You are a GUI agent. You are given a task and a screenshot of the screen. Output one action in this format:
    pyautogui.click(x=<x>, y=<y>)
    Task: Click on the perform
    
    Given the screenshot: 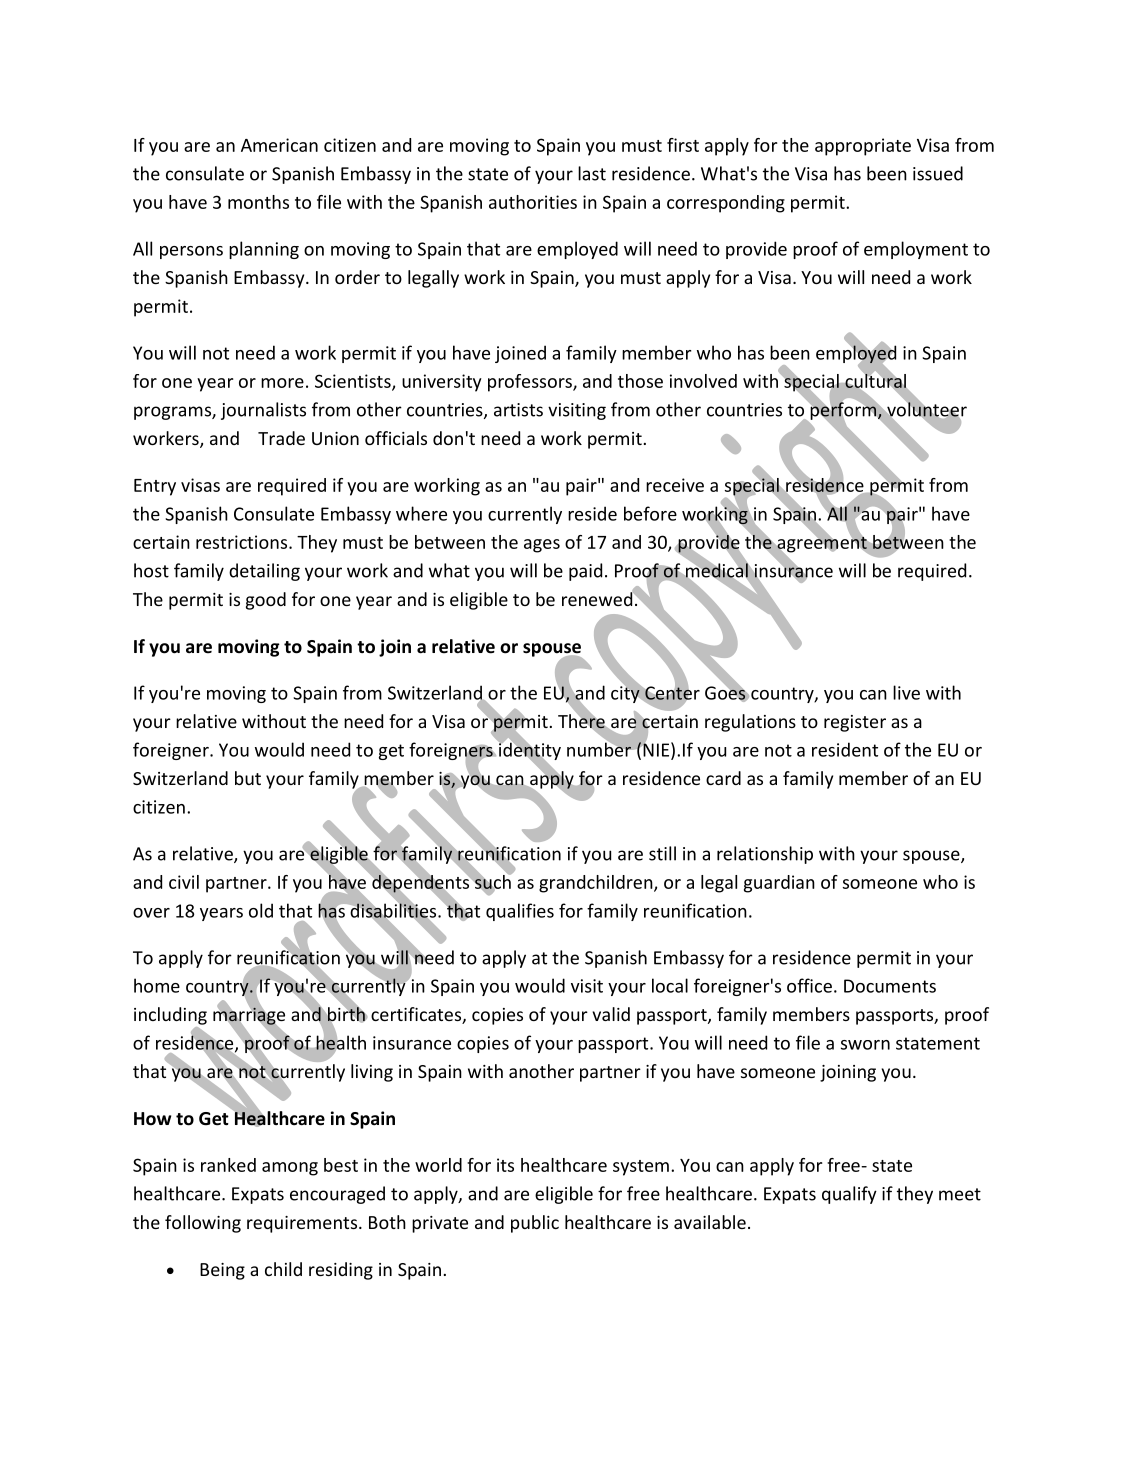 What is the action you would take?
    pyautogui.click(x=844, y=411)
